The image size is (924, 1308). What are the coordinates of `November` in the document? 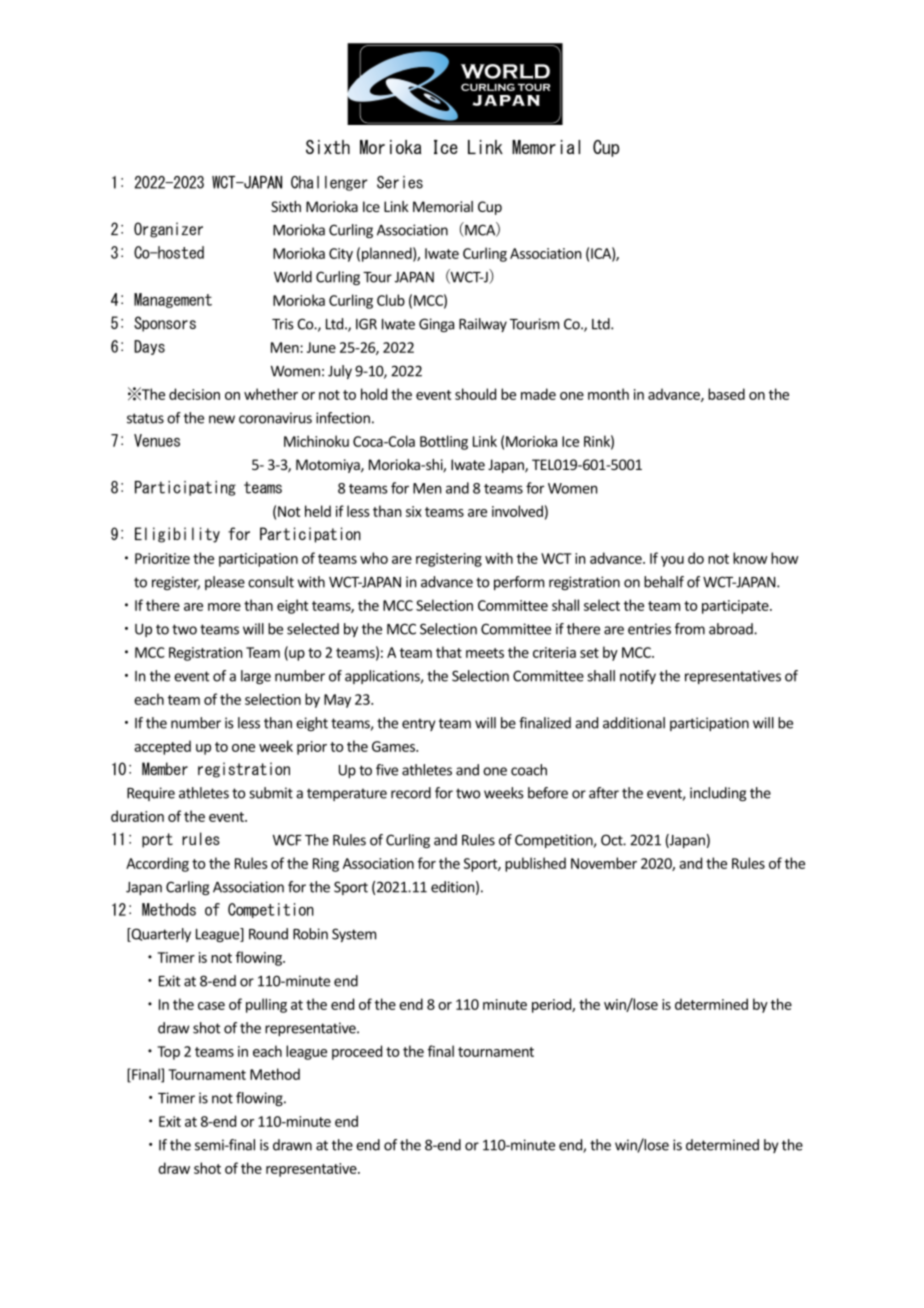 It's located at (604, 863).
